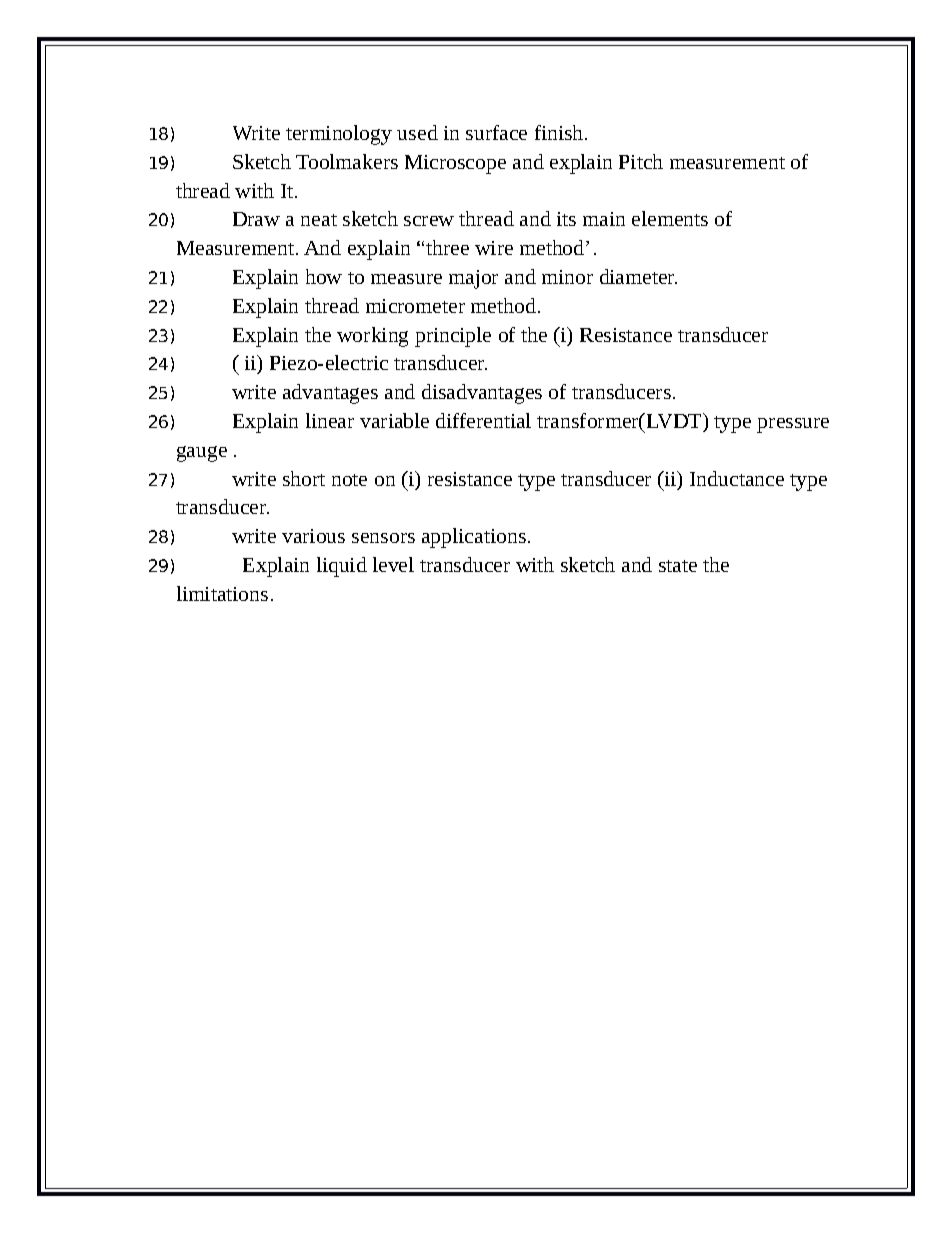 The width and height of the document is (952, 1233). What do you see at coordinates (339, 135) in the document?
I see `terminology` at bounding box center [339, 135].
